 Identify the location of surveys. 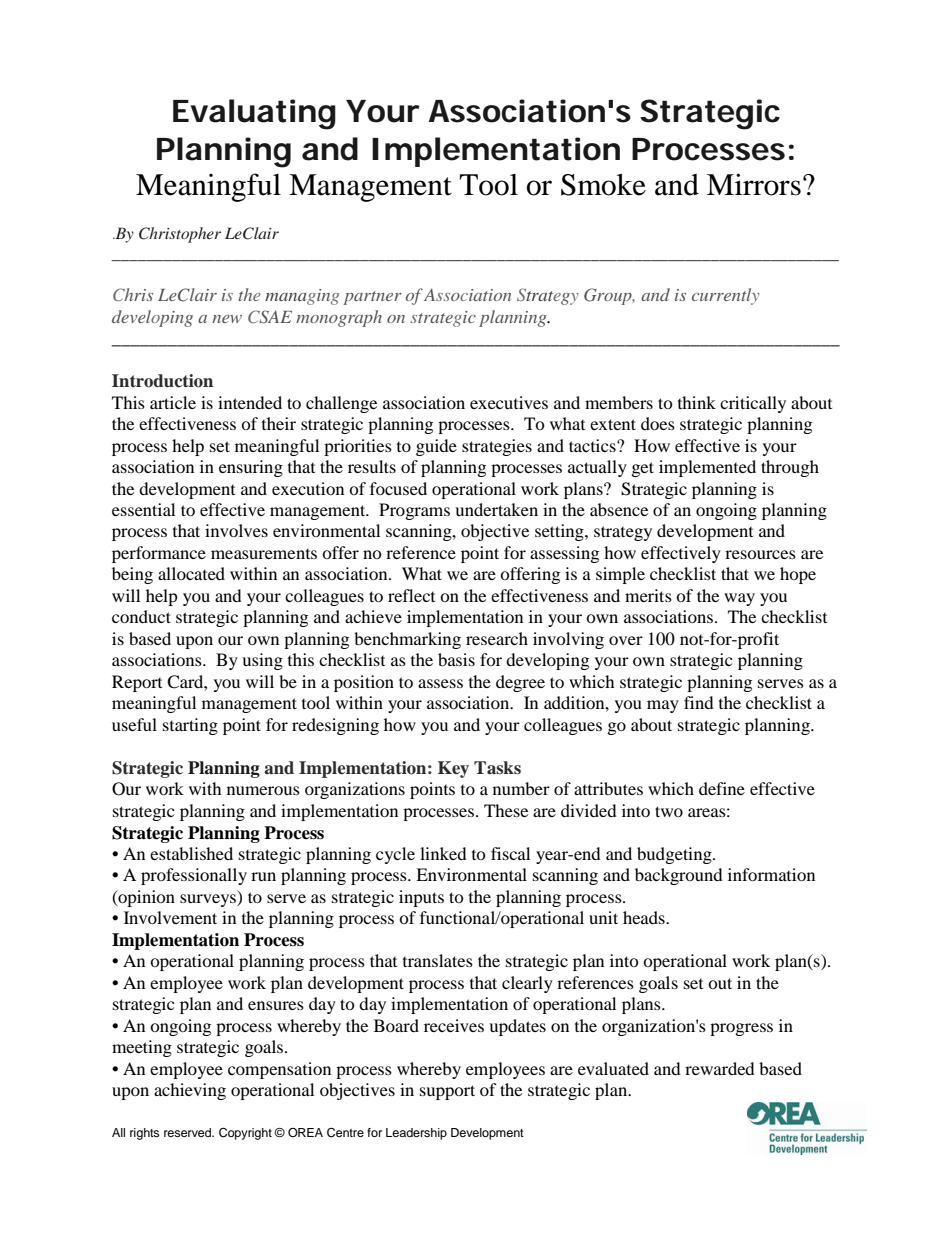
(209, 900).
